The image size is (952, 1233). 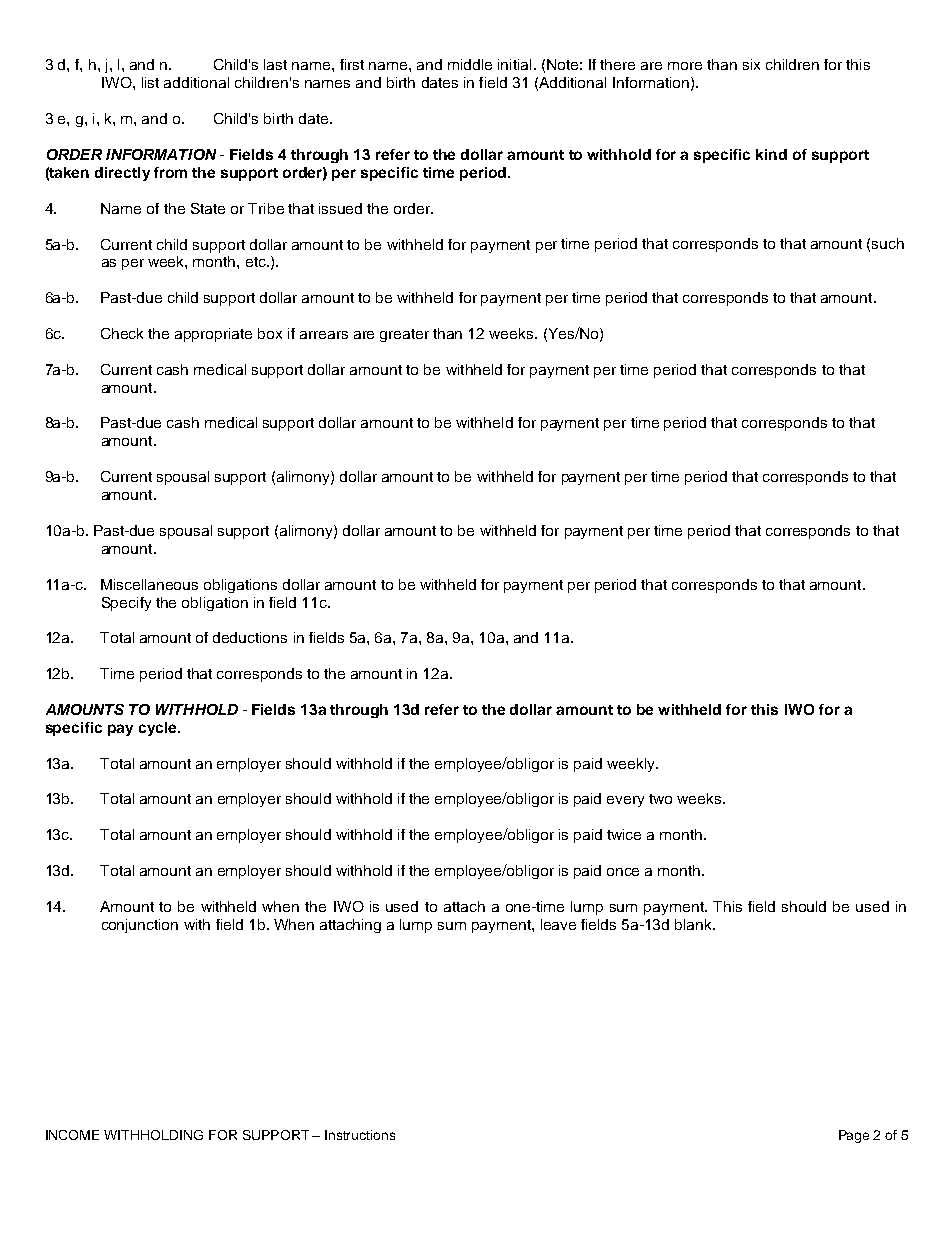 I want to click on list, so click(x=150, y=82).
